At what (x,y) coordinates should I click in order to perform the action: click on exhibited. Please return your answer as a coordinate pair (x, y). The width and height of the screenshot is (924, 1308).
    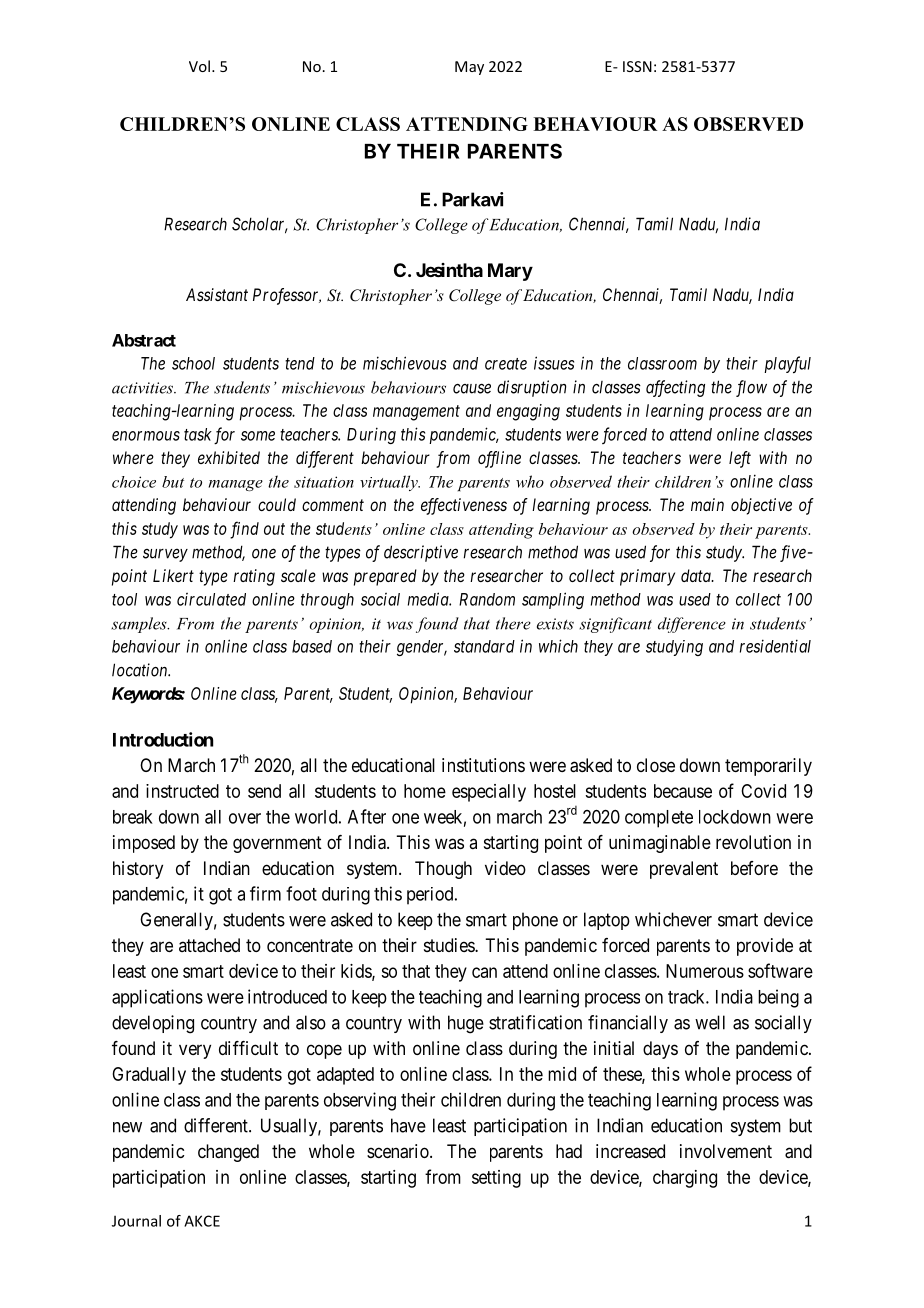
    Looking at the image, I should click on (229, 457).
